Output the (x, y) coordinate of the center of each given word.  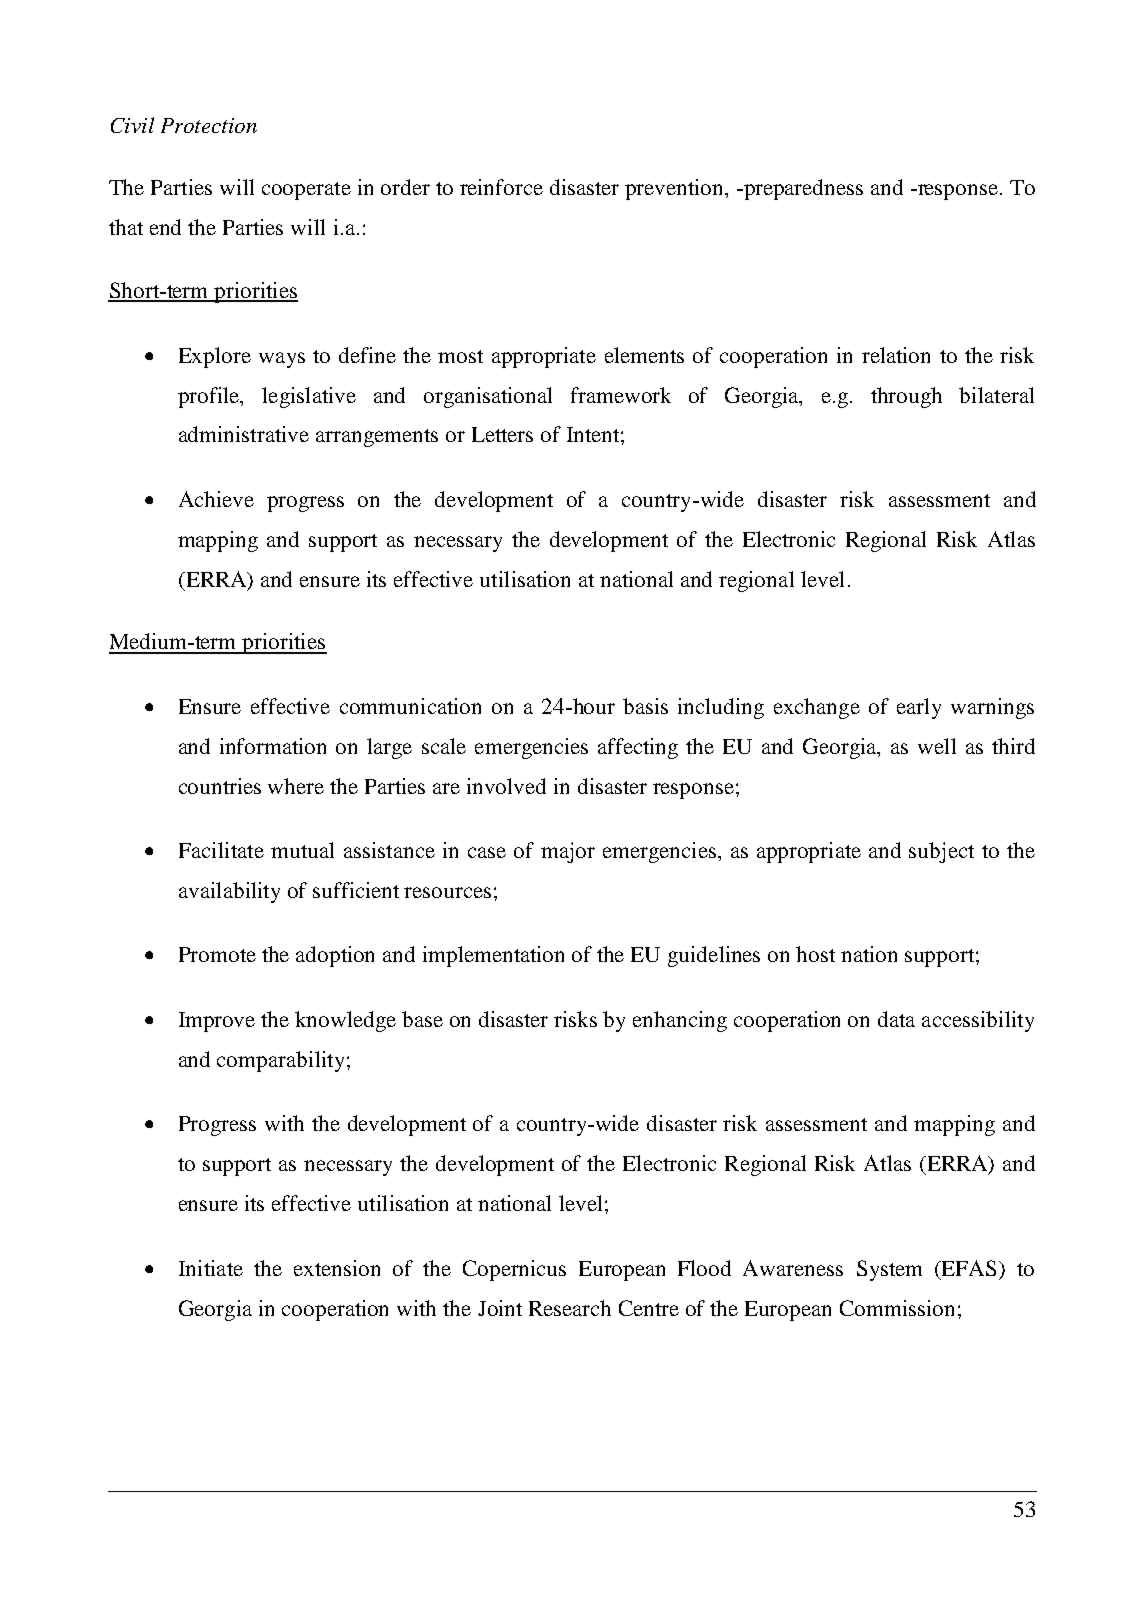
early (919, 708)
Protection (209, 125)
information (273, 746)
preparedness (802, 189)
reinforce (501, 187)
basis (645, 706)
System (889, 1270)
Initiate (211, 1268)
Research (570, 1308)
